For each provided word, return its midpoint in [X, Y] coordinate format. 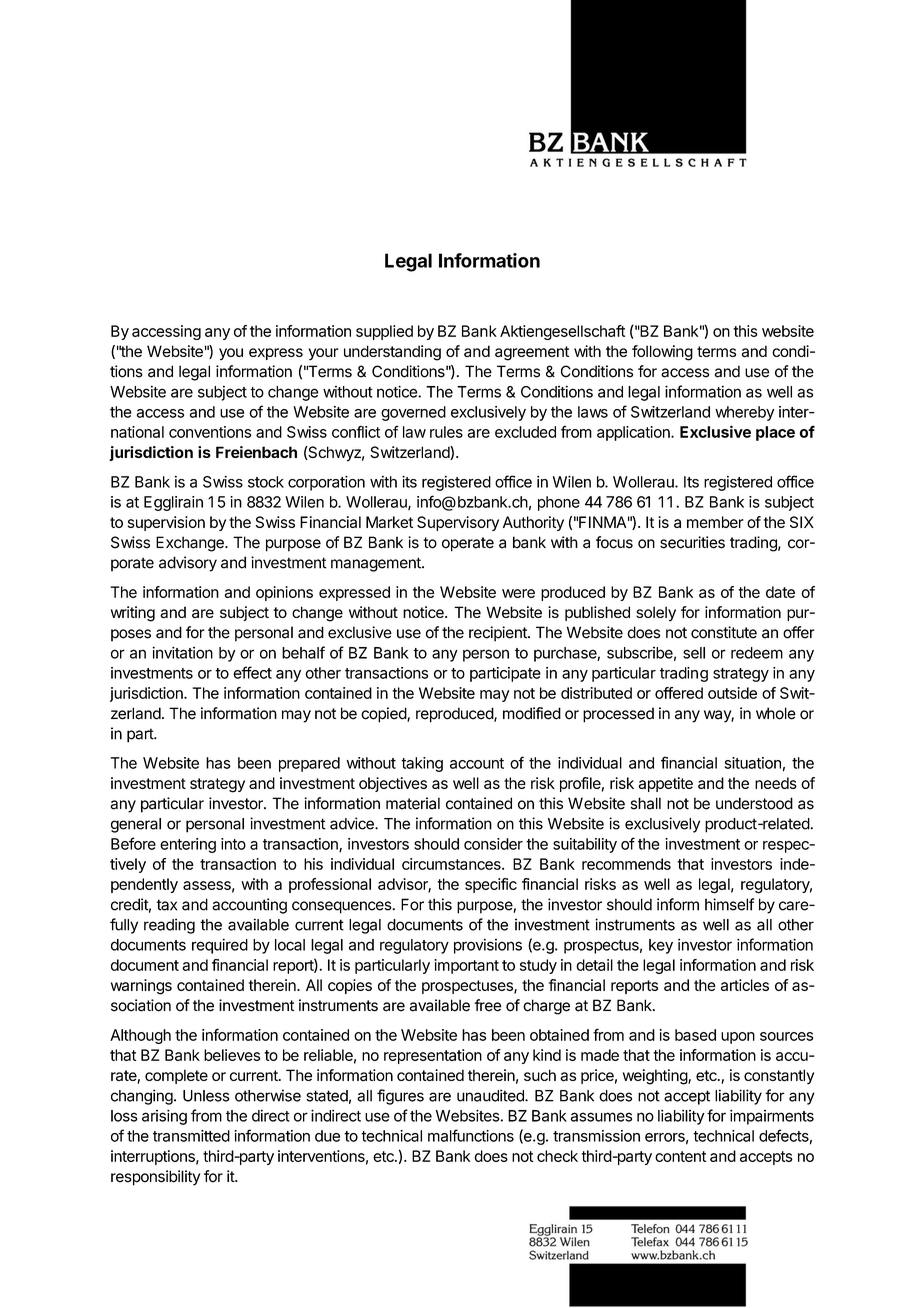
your [323, 354]
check [557, 1156]
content [680, 1156]
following [662, 353]
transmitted [191, 1136]
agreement [532, 353]
